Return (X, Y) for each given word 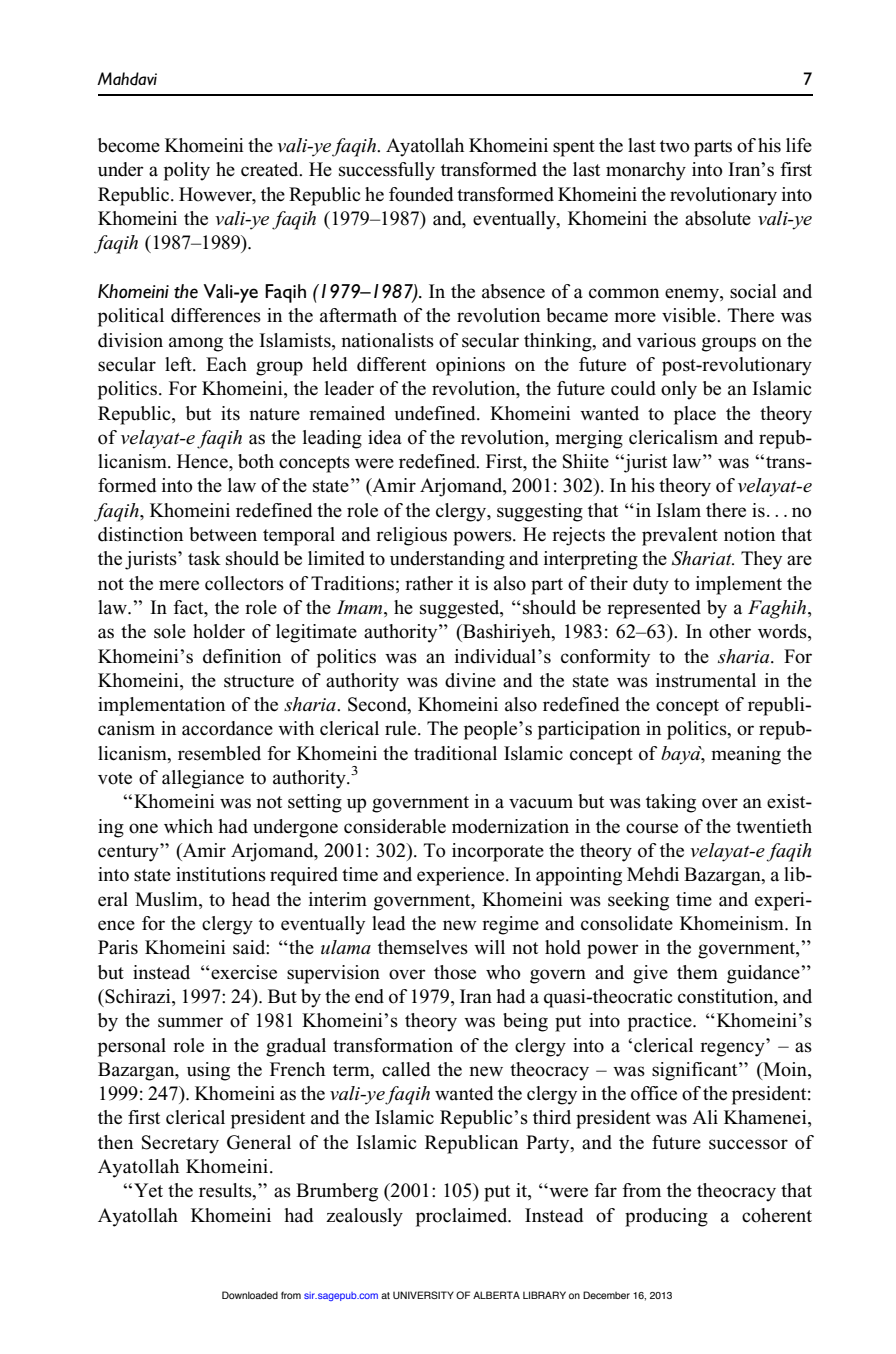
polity (187, 171)
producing (666, 1217)
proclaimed (463, 1217)
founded (421, 194)
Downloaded (250, 1295)
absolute (718, 218)
